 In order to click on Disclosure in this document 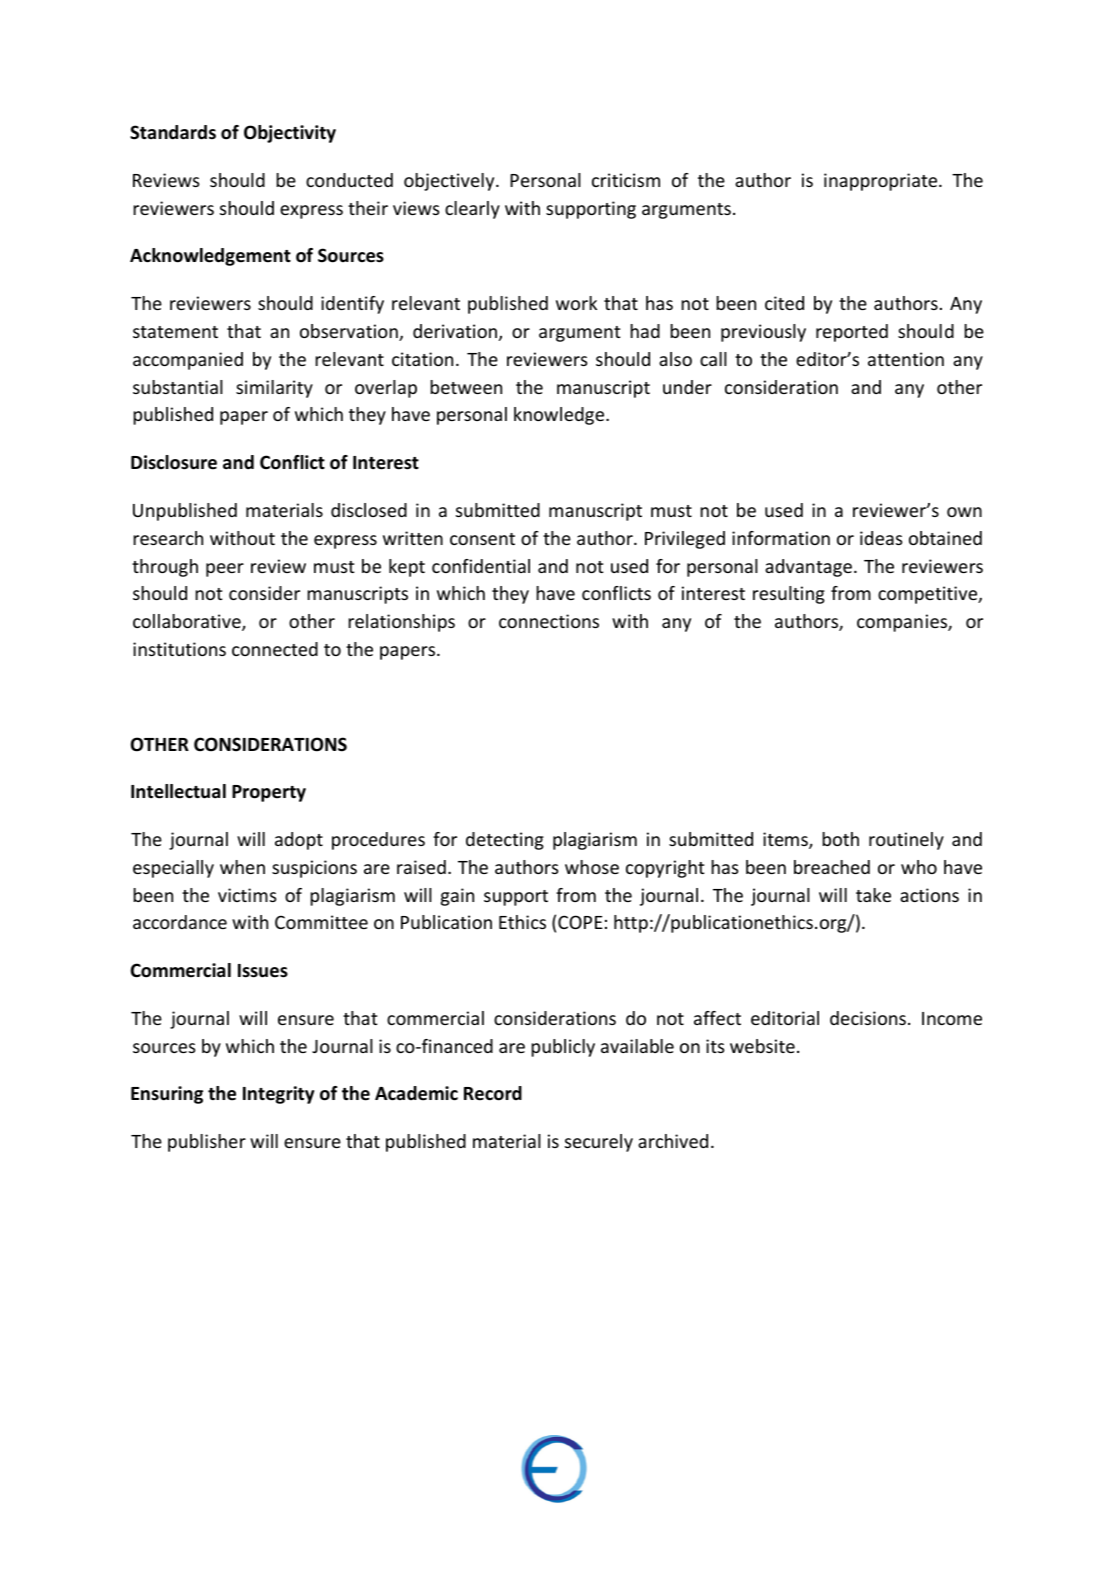, I will do `click(174, 462)`.
